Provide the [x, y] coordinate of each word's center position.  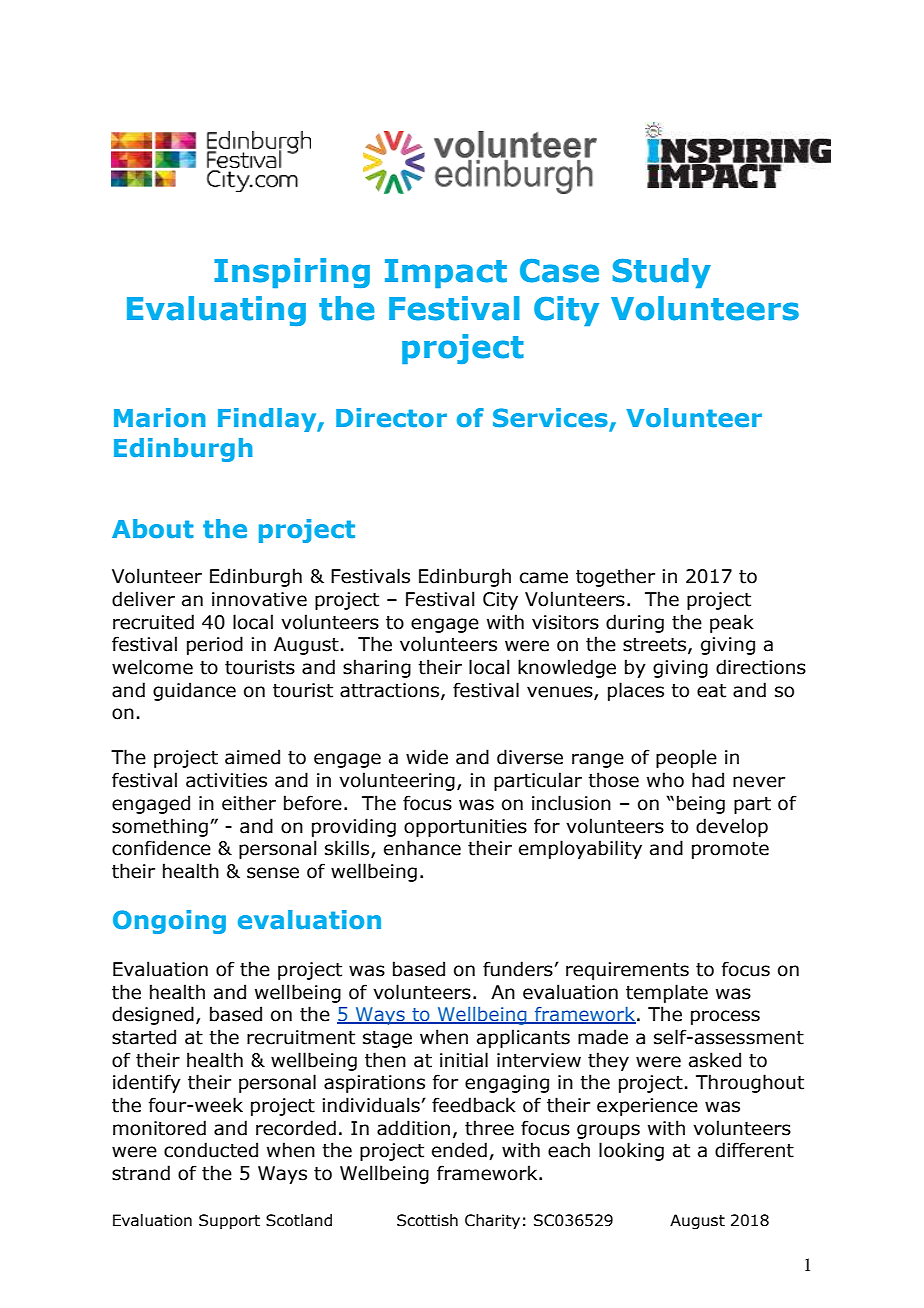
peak [732, 623]
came [544, 578]
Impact [446, 273]
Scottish [427, 1220]
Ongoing [169, 922]
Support [229, 1221]
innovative [259, 599]
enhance [422, 848]
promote [730, 850]
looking [631, 1151]
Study [662, 273]
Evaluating [216, 311]
